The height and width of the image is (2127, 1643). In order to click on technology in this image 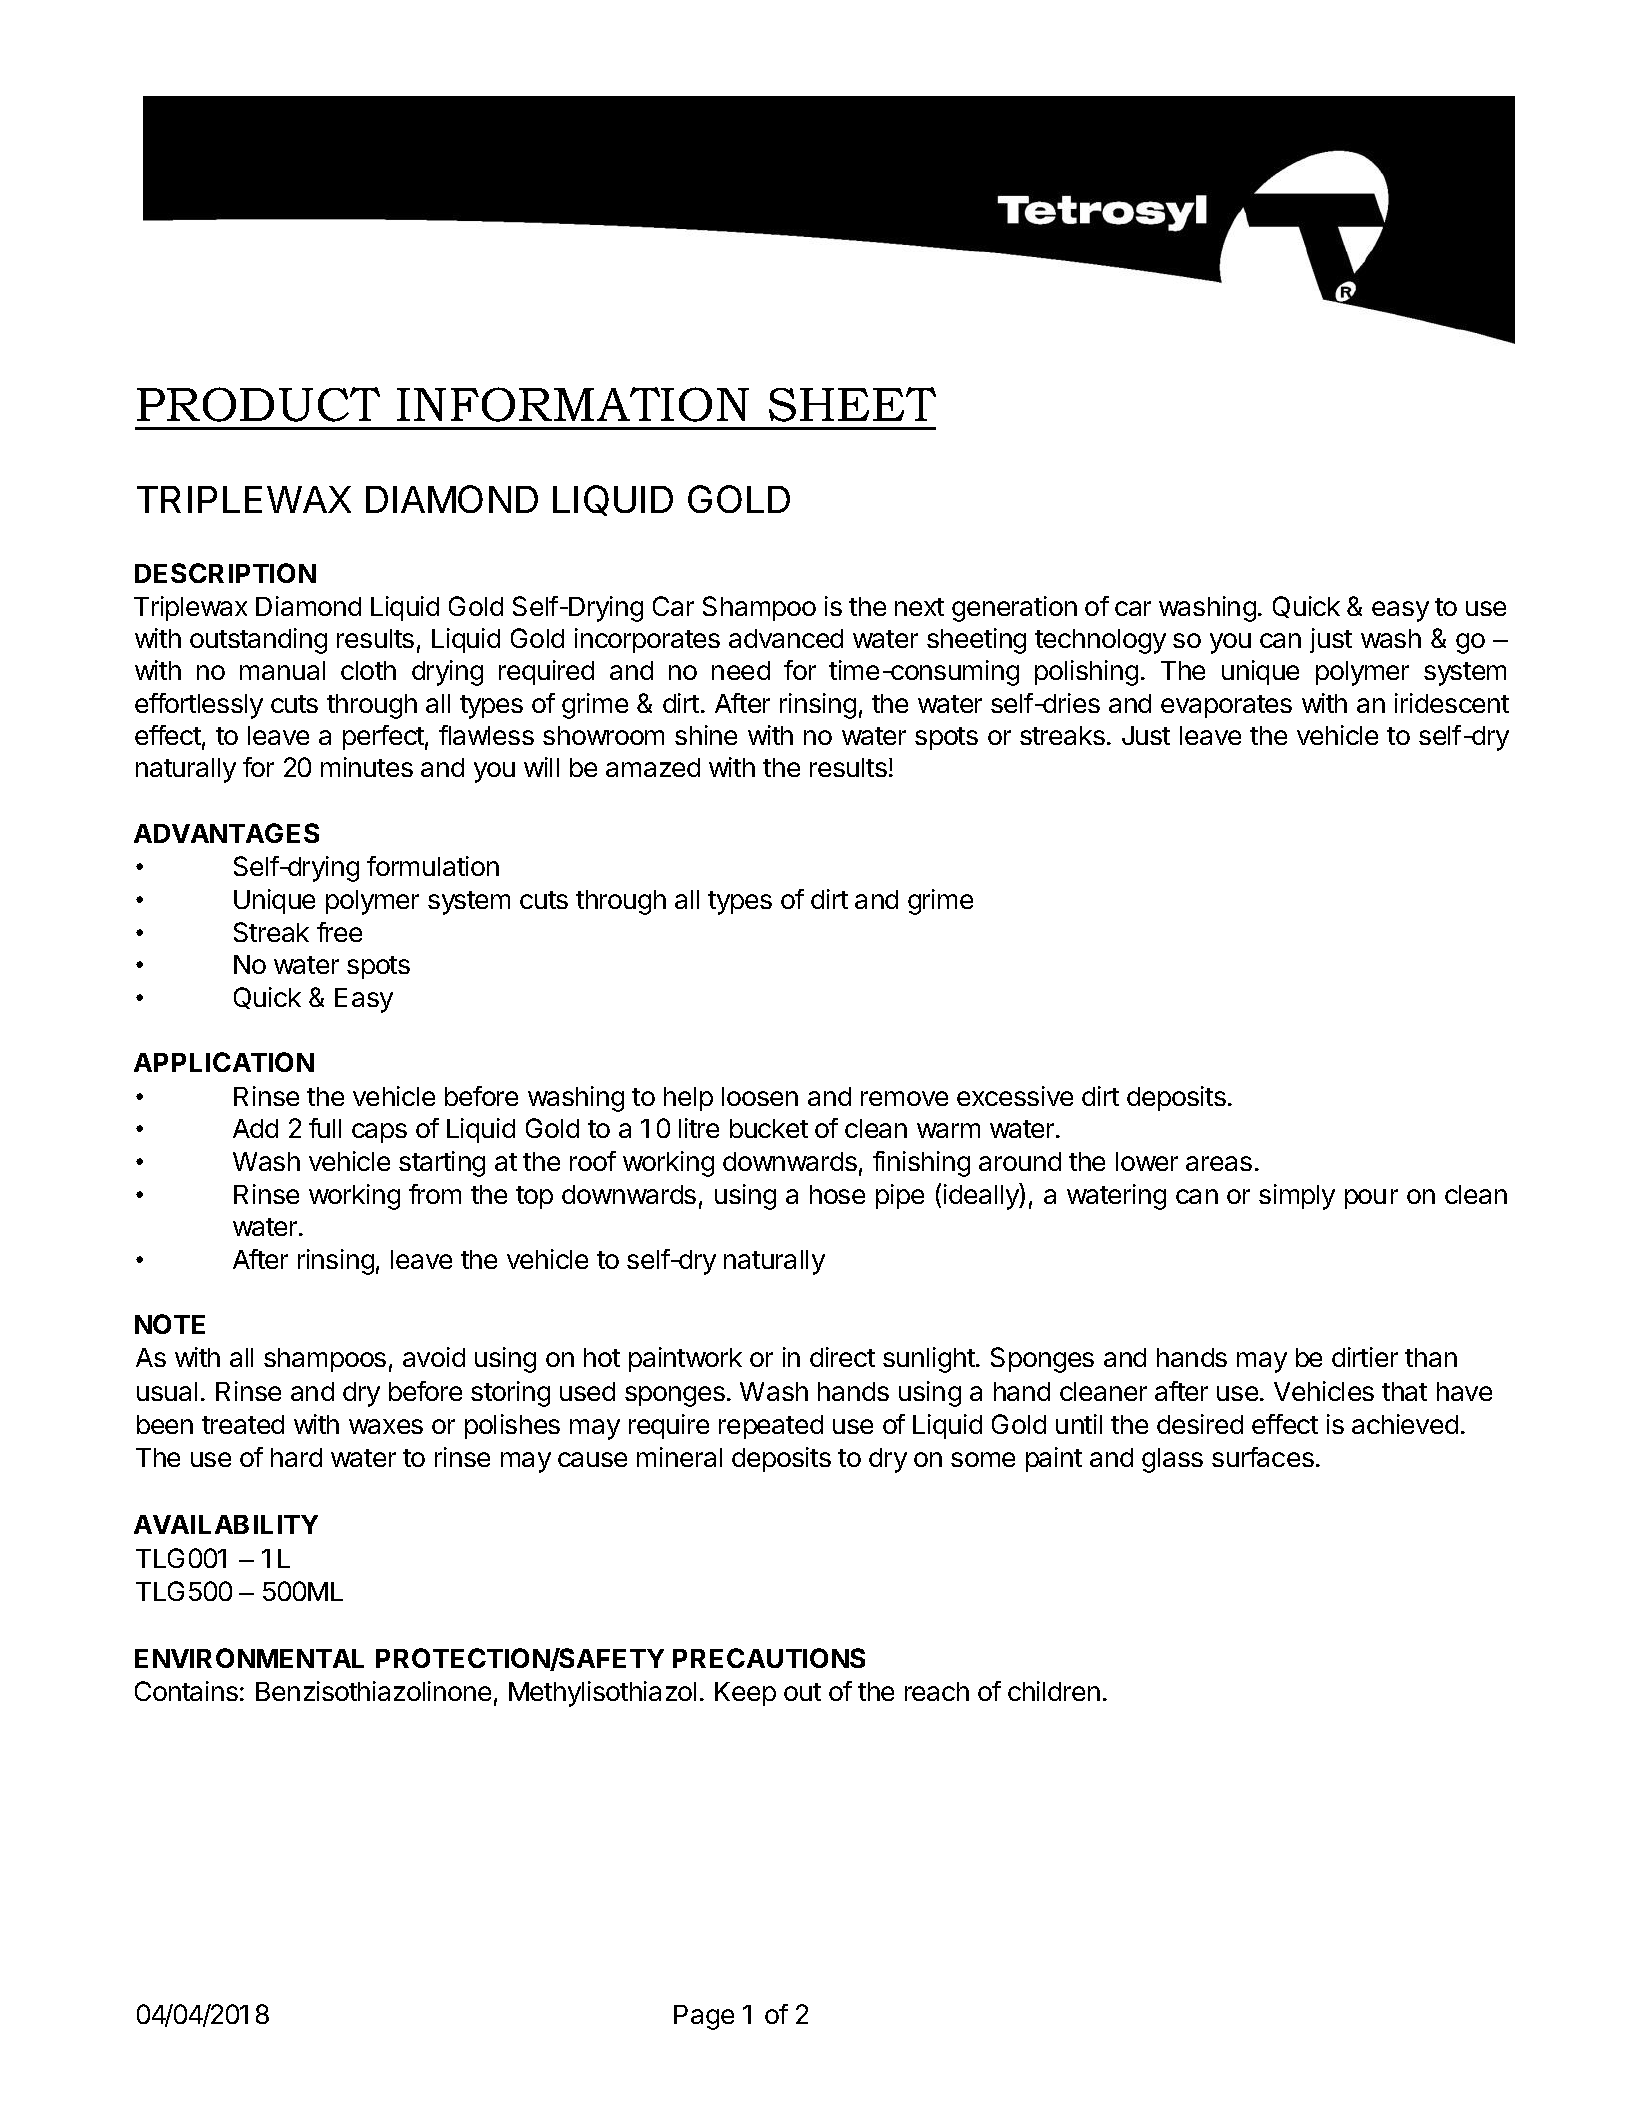, I will do `click(1100, 641)`.
